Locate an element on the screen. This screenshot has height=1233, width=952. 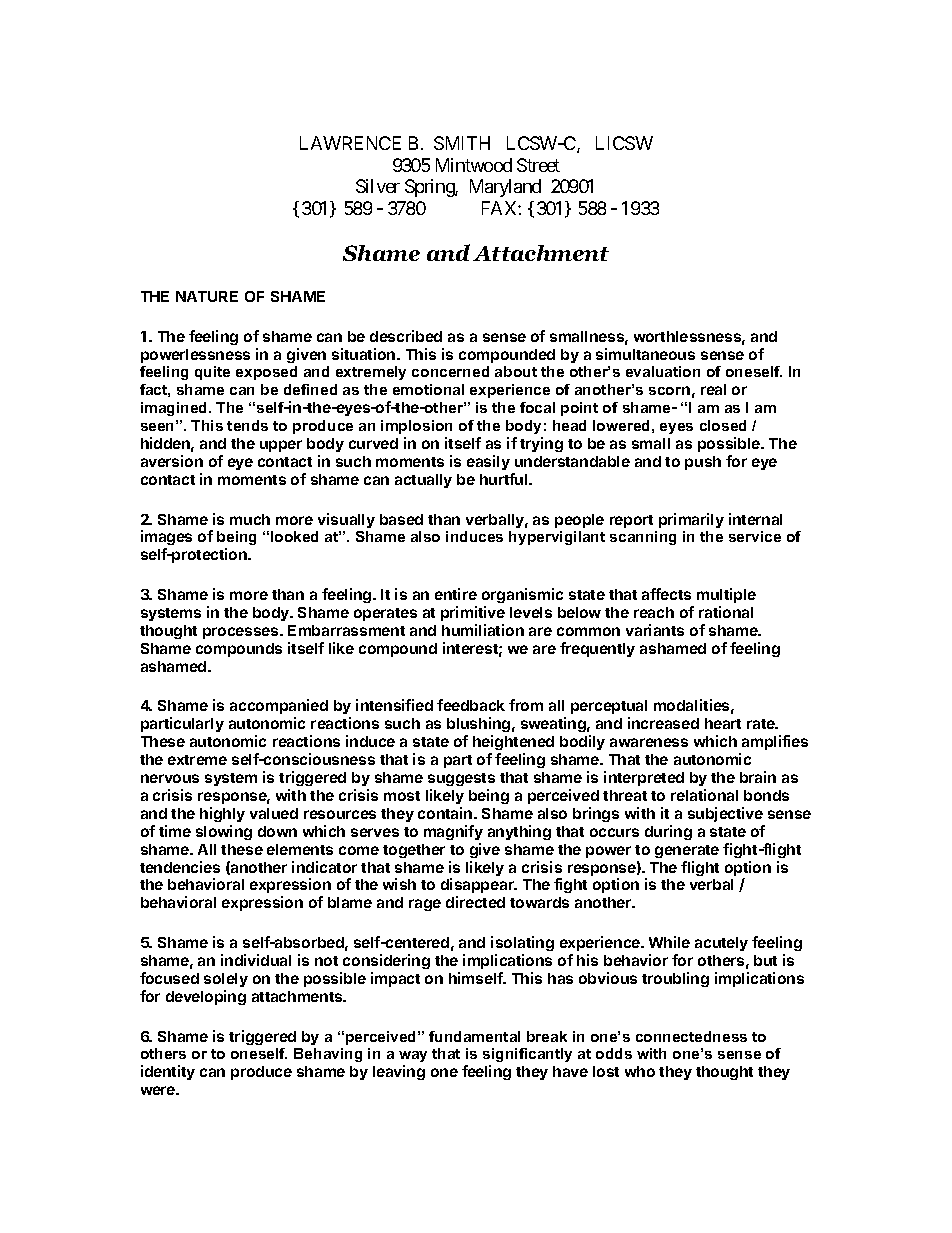
magnify is located at coordinates (453, 832).
